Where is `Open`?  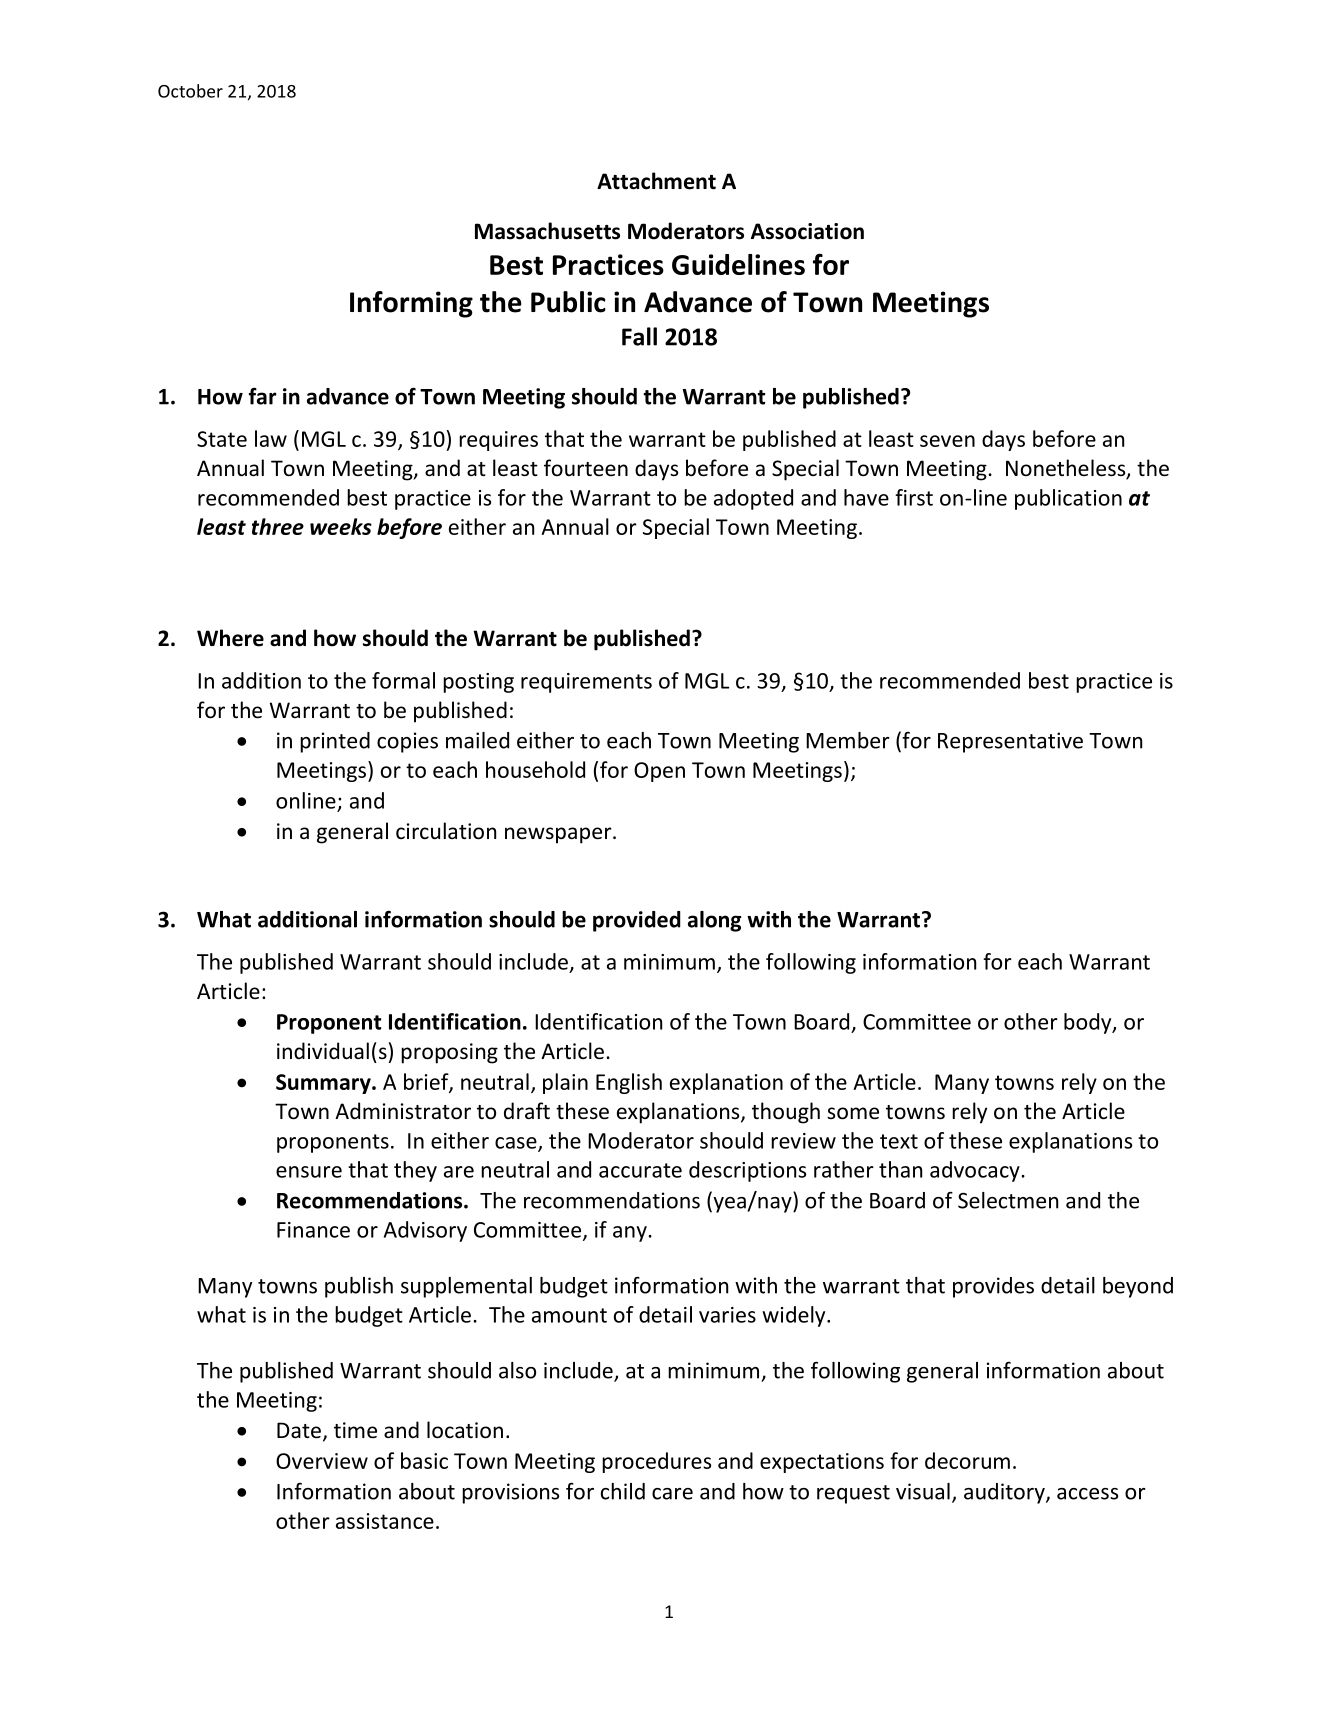
Open is located at coordinates (659, 772).
